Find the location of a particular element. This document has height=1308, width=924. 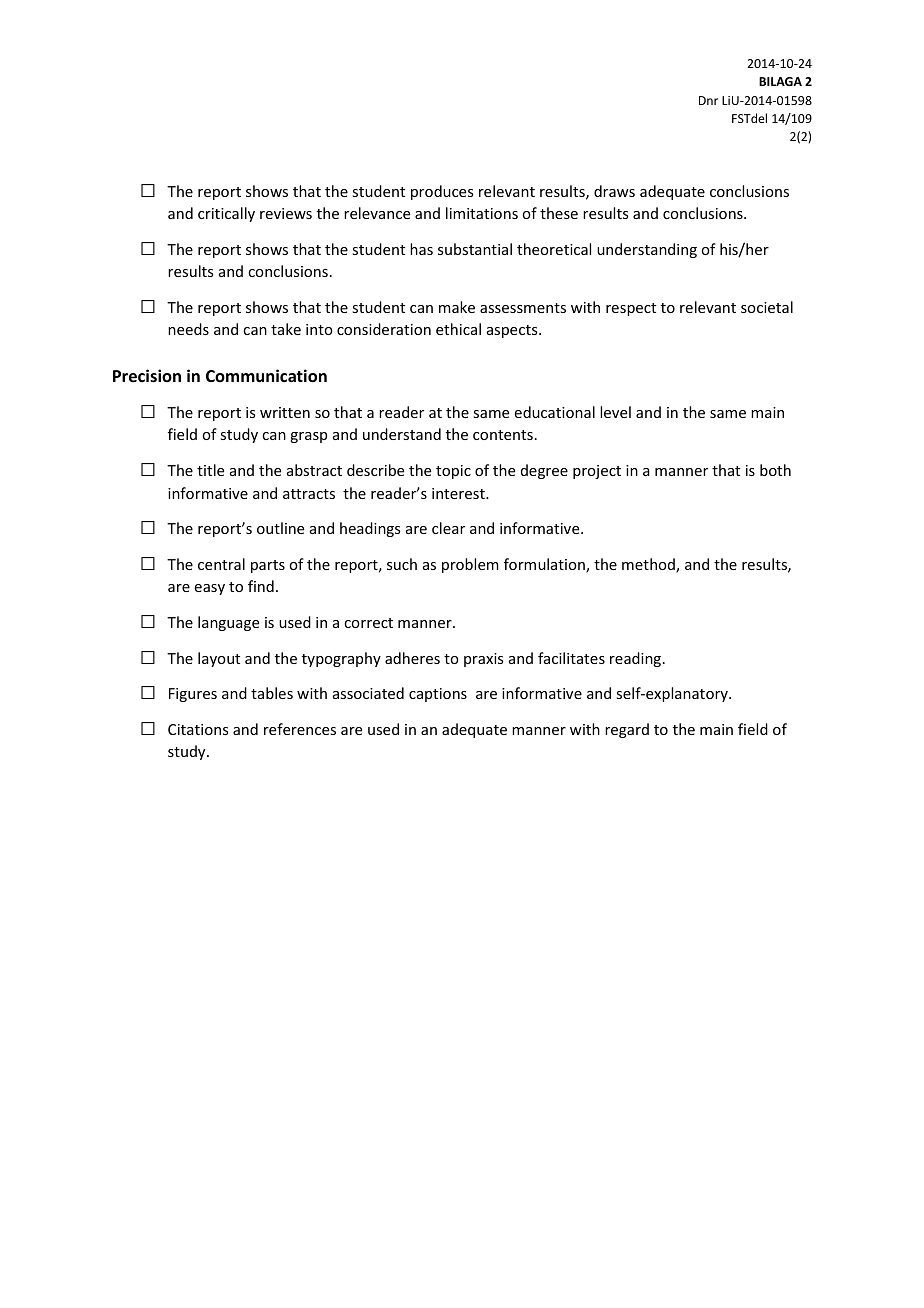

level is located at coordinates (615, 412).
